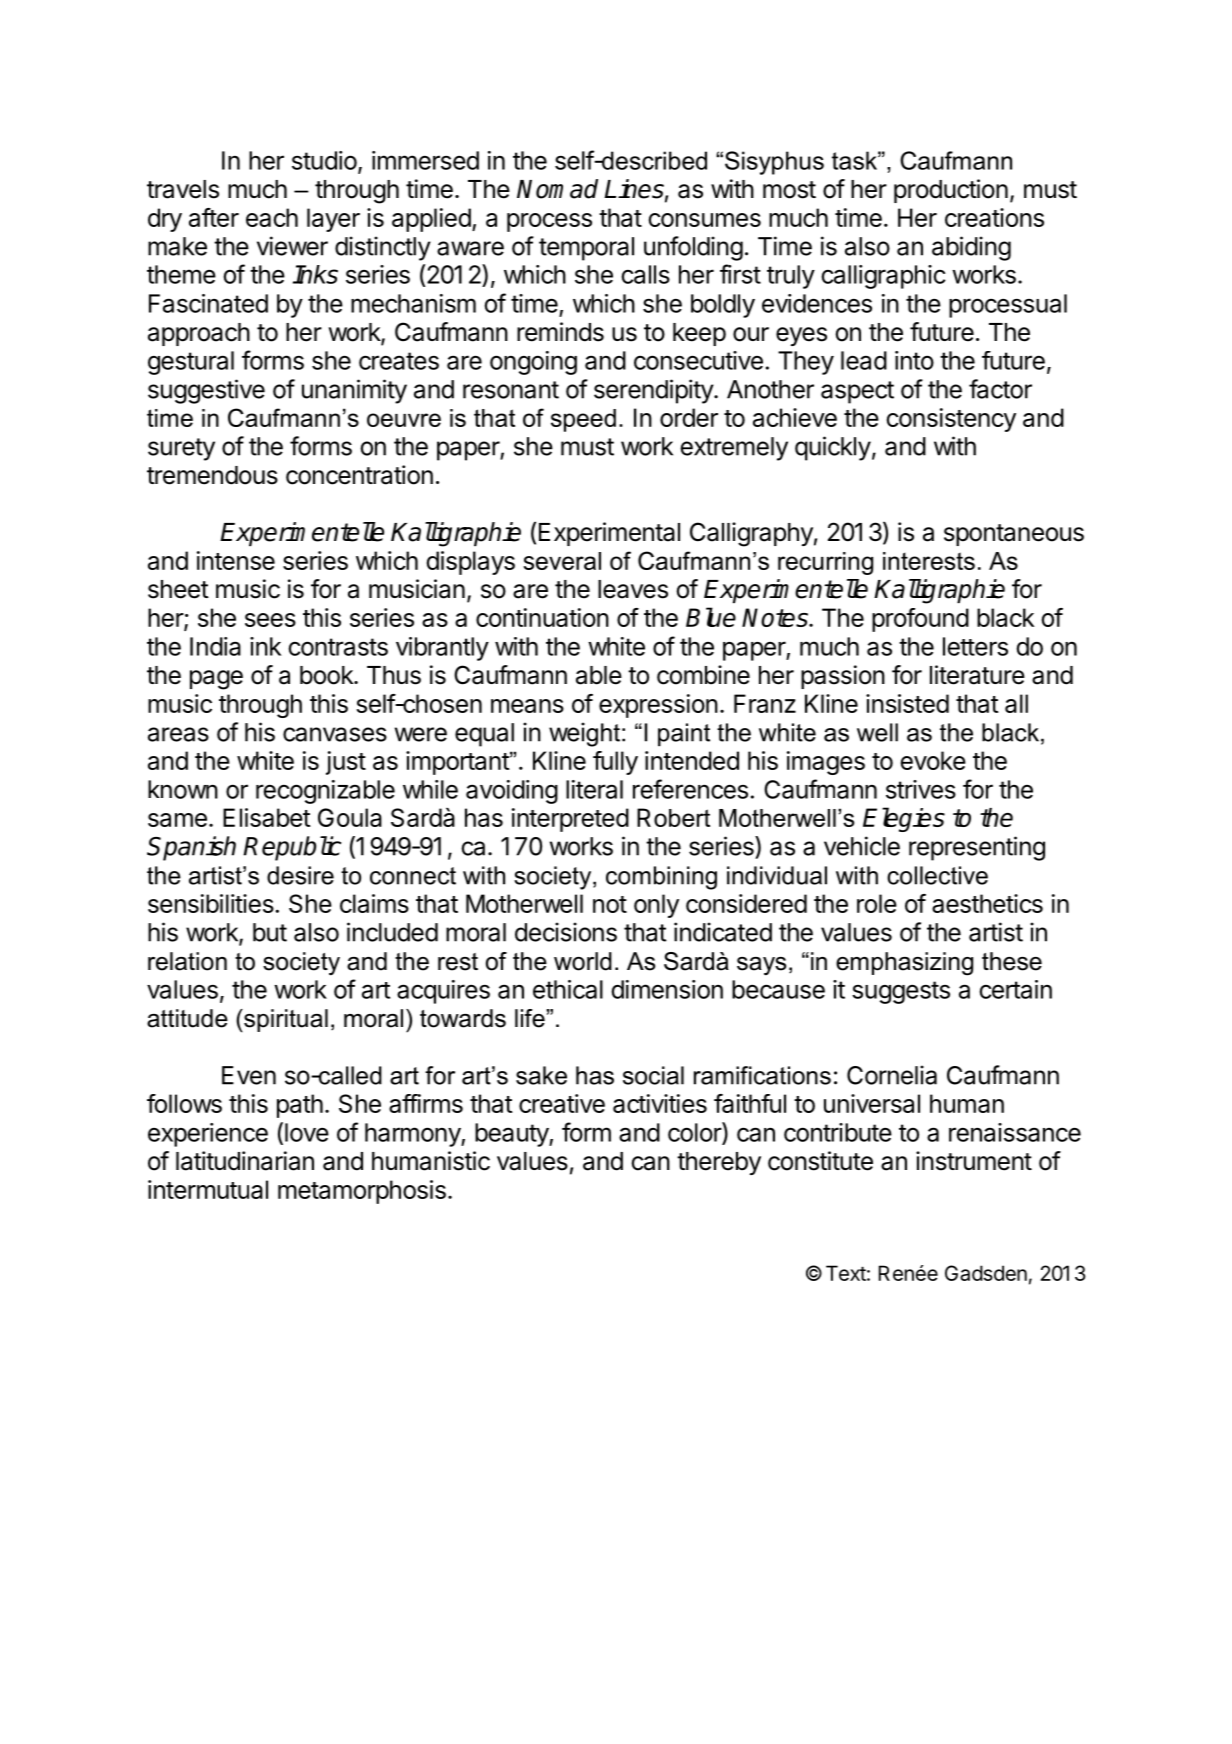 The width and height of the page is (1232, 1744). What do you see at coordinates (937, 875) in the page?
I see `collective` at bounding box center [937, 875].
